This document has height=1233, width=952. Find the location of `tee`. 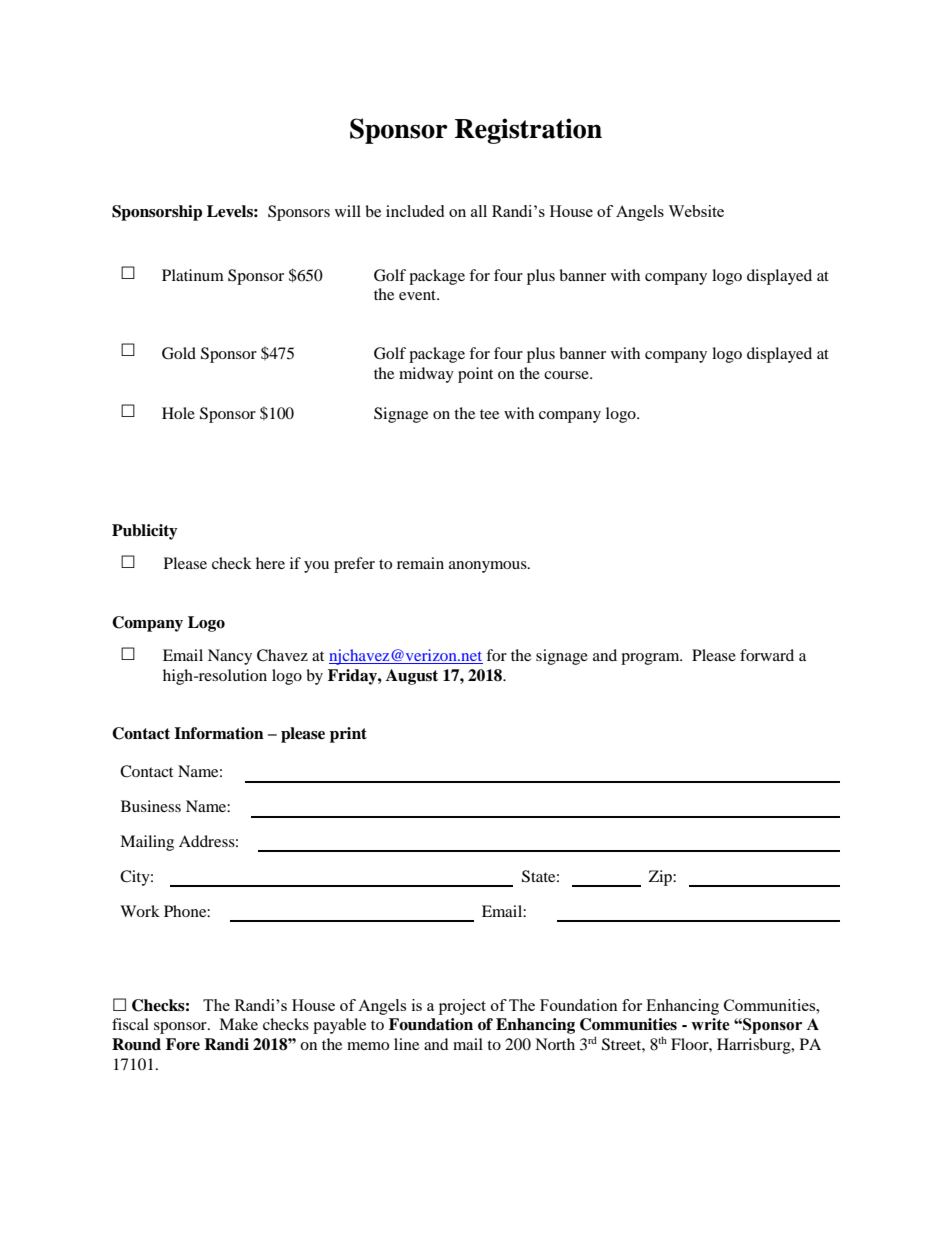

tee is located at coordinates (489, 414).
